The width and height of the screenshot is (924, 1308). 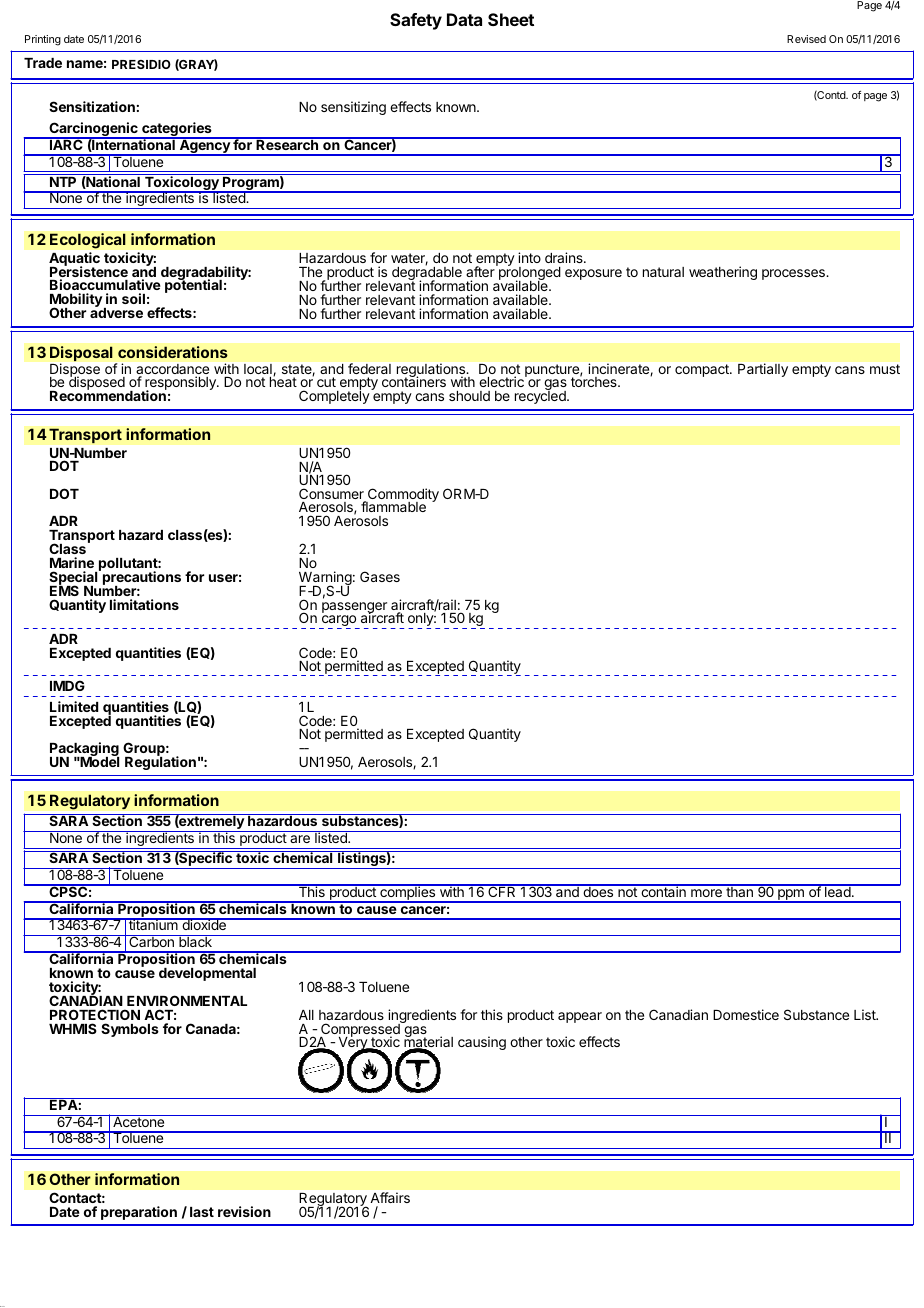 What do you see at coordinates (151, 941) in the screenshot?
I see `Carbon` at bounding box center [151, 941].
